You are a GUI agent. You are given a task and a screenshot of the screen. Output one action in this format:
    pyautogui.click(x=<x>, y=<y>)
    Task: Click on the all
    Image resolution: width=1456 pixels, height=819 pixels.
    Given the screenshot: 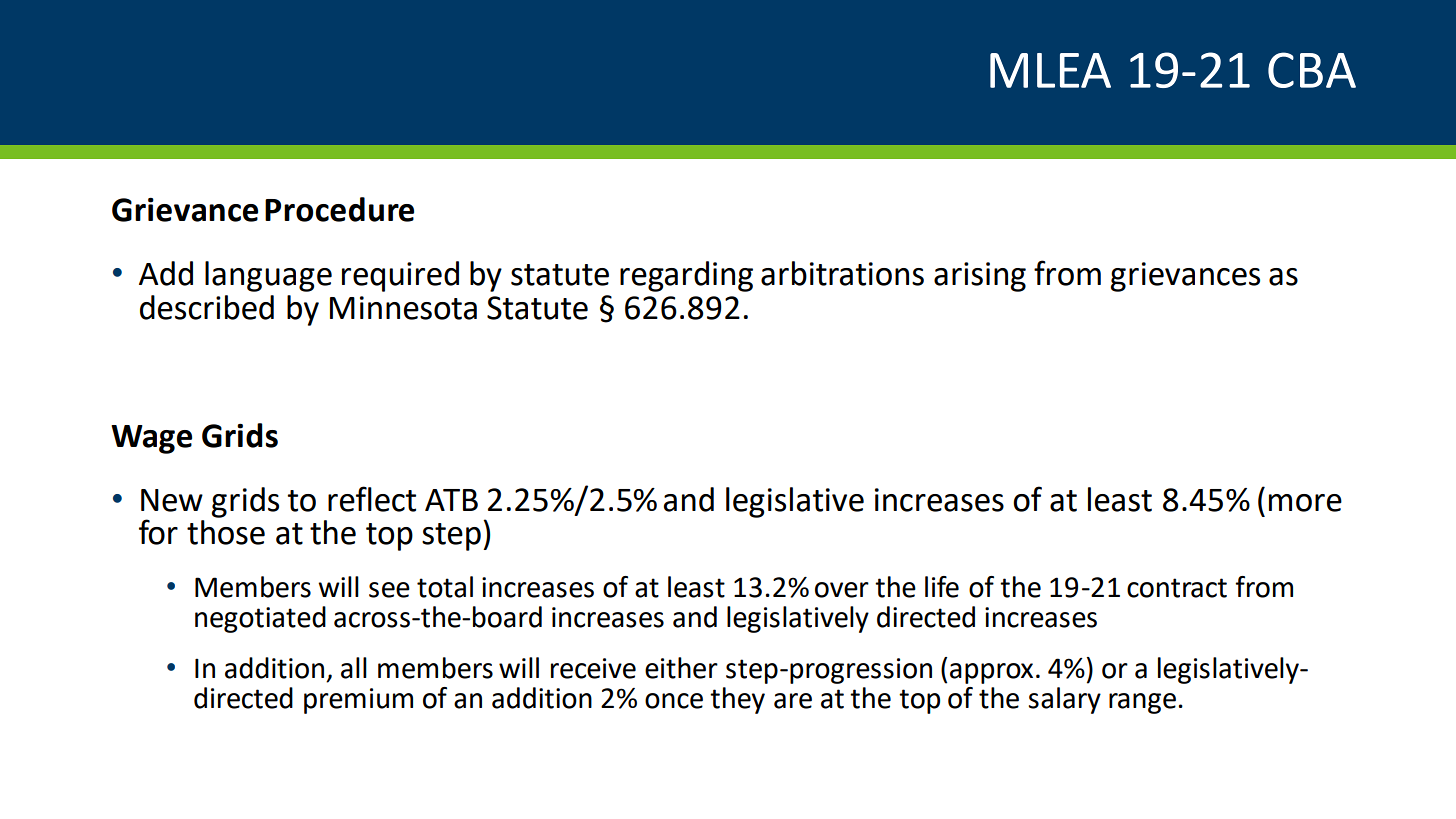 What is the action you would take?
    pyautogui.click(x=354, y=668)
